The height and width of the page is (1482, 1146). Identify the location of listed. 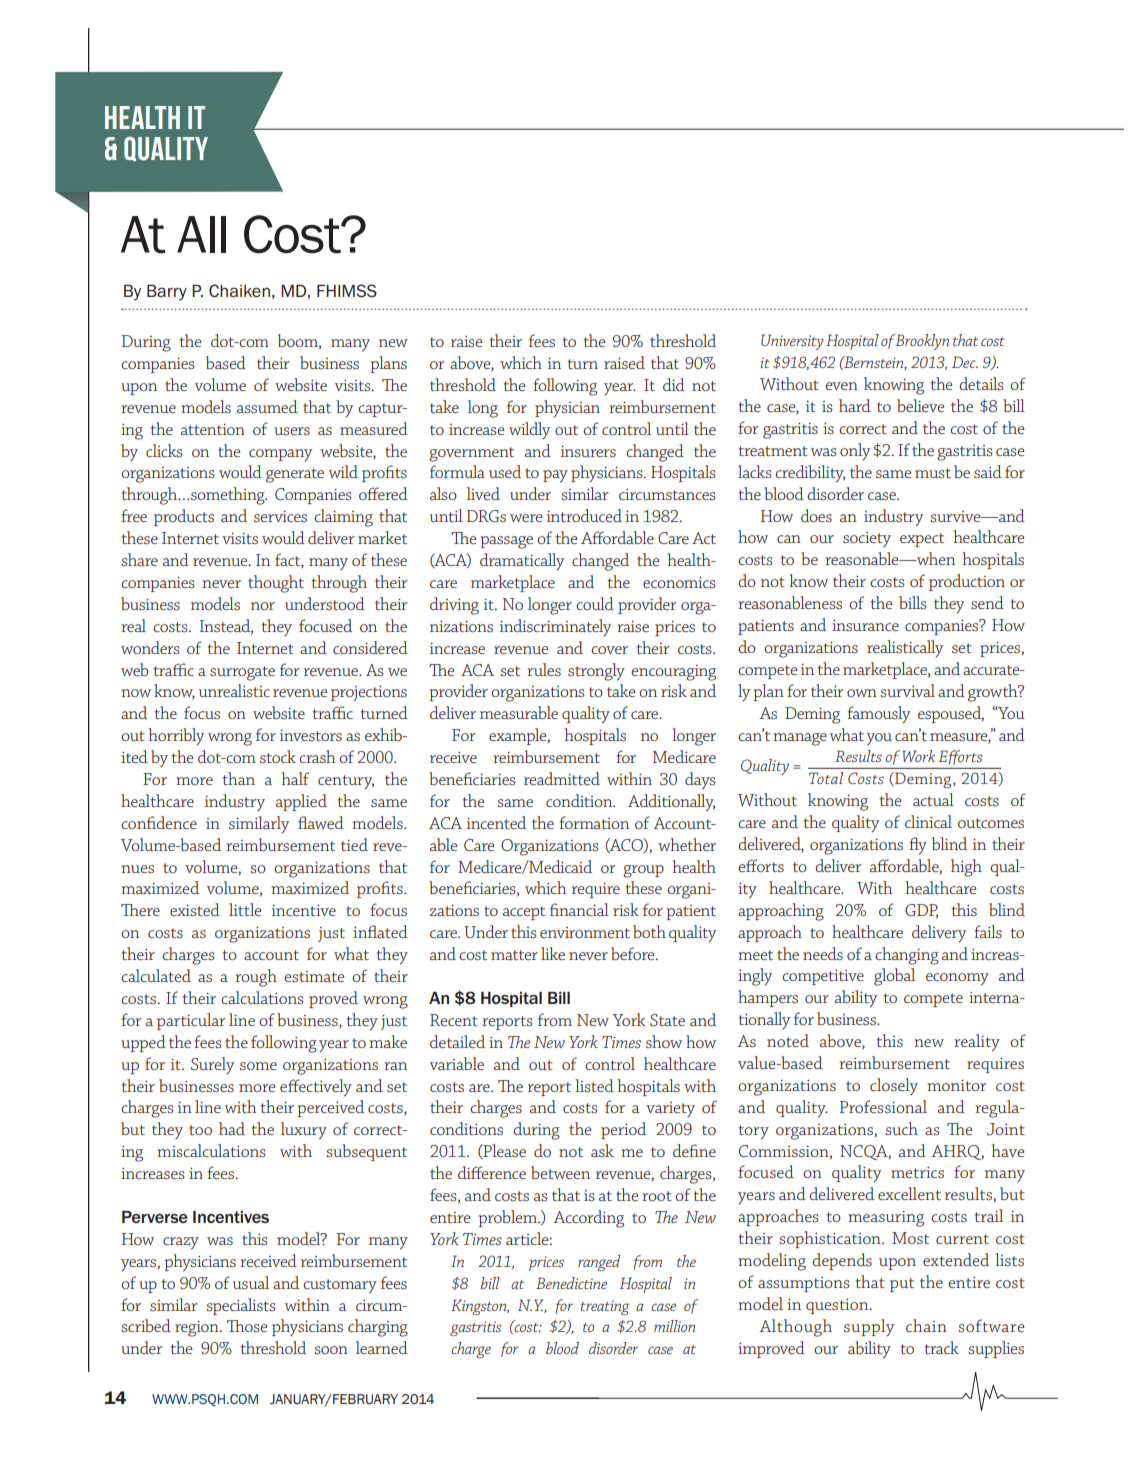
(594, 1085).
